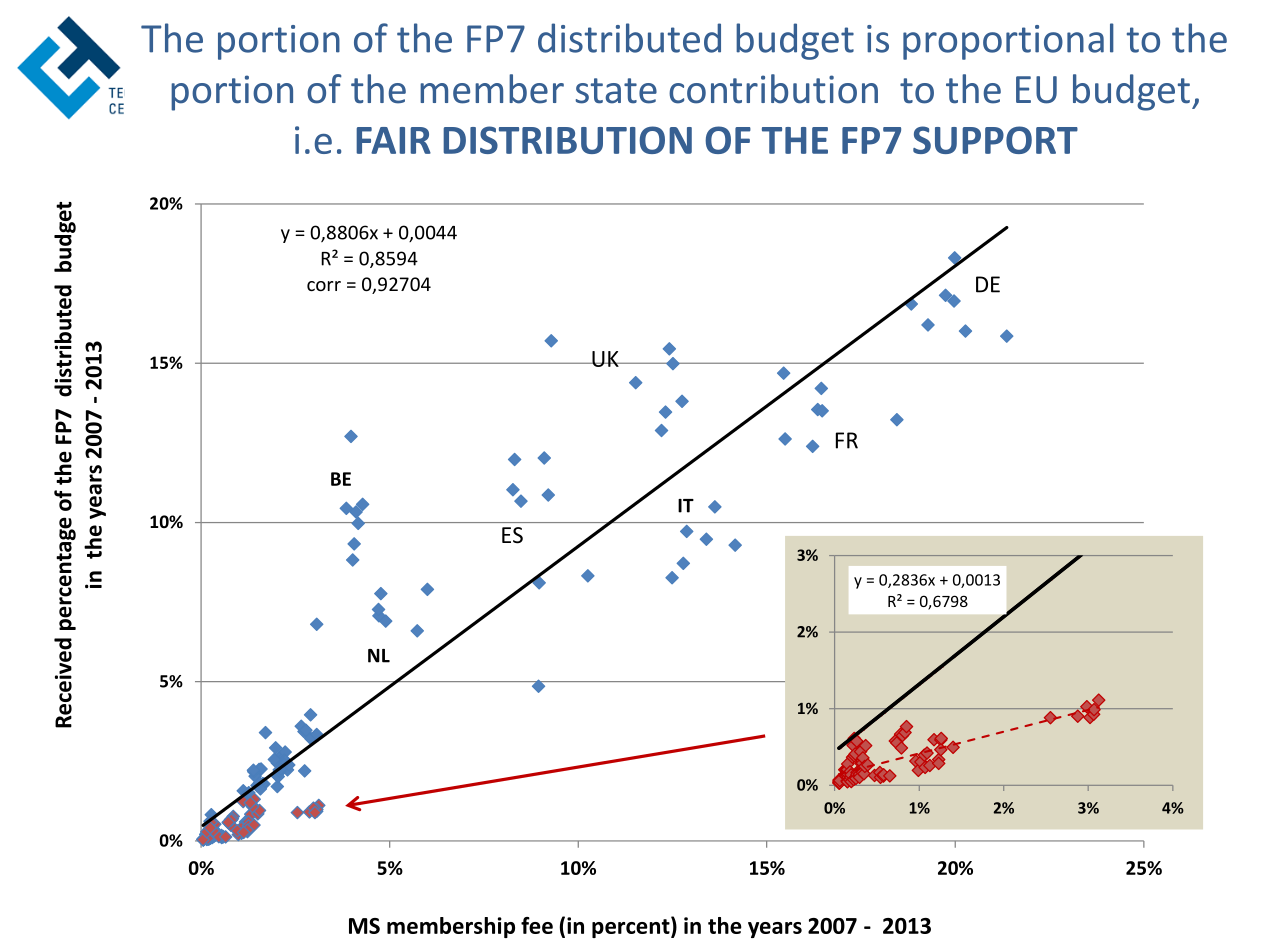 This screenshot has width=1270, height=952. I want to click on fee, so click(537, 925).
